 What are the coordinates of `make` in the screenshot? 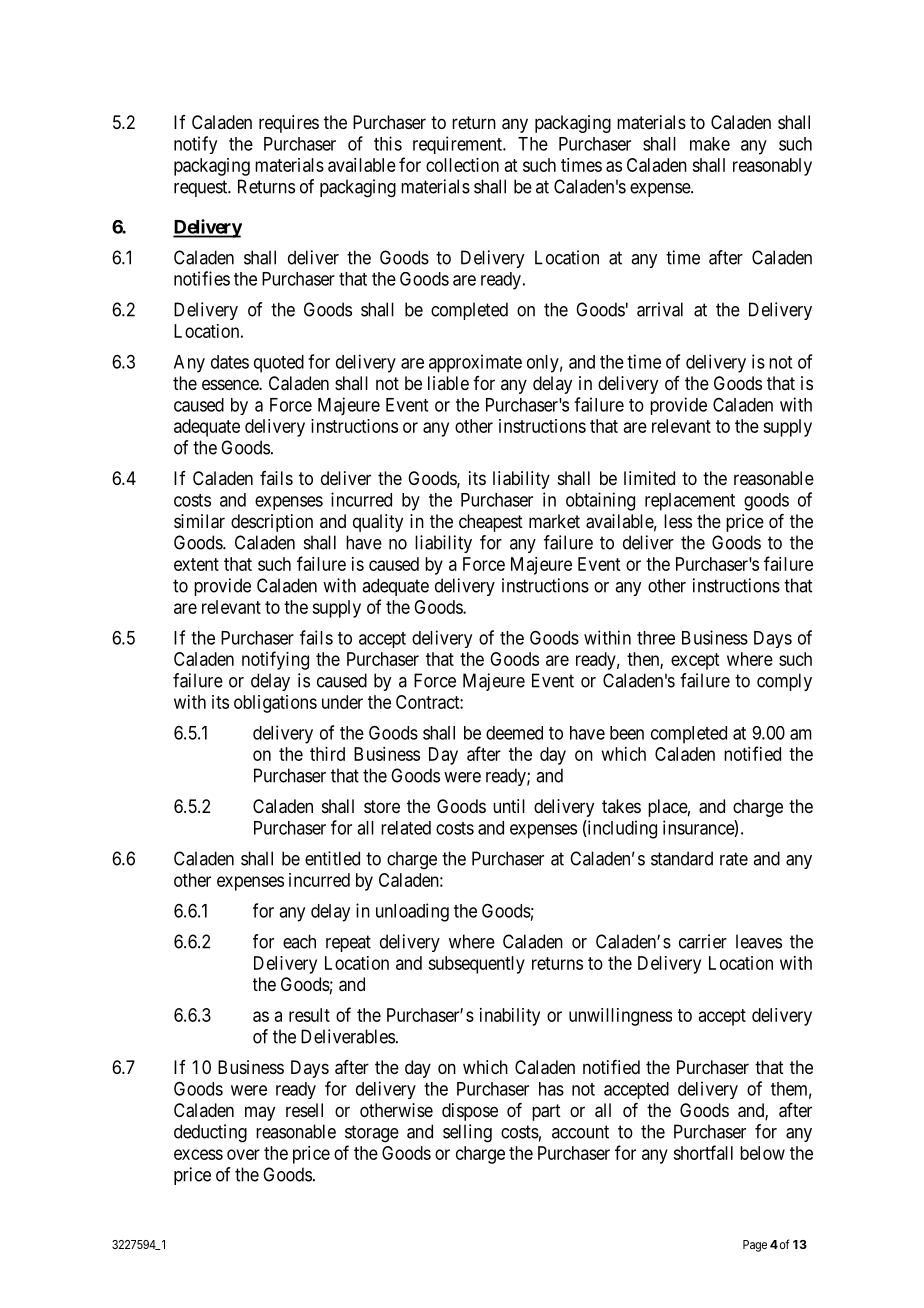 It's located at (710, 144).
